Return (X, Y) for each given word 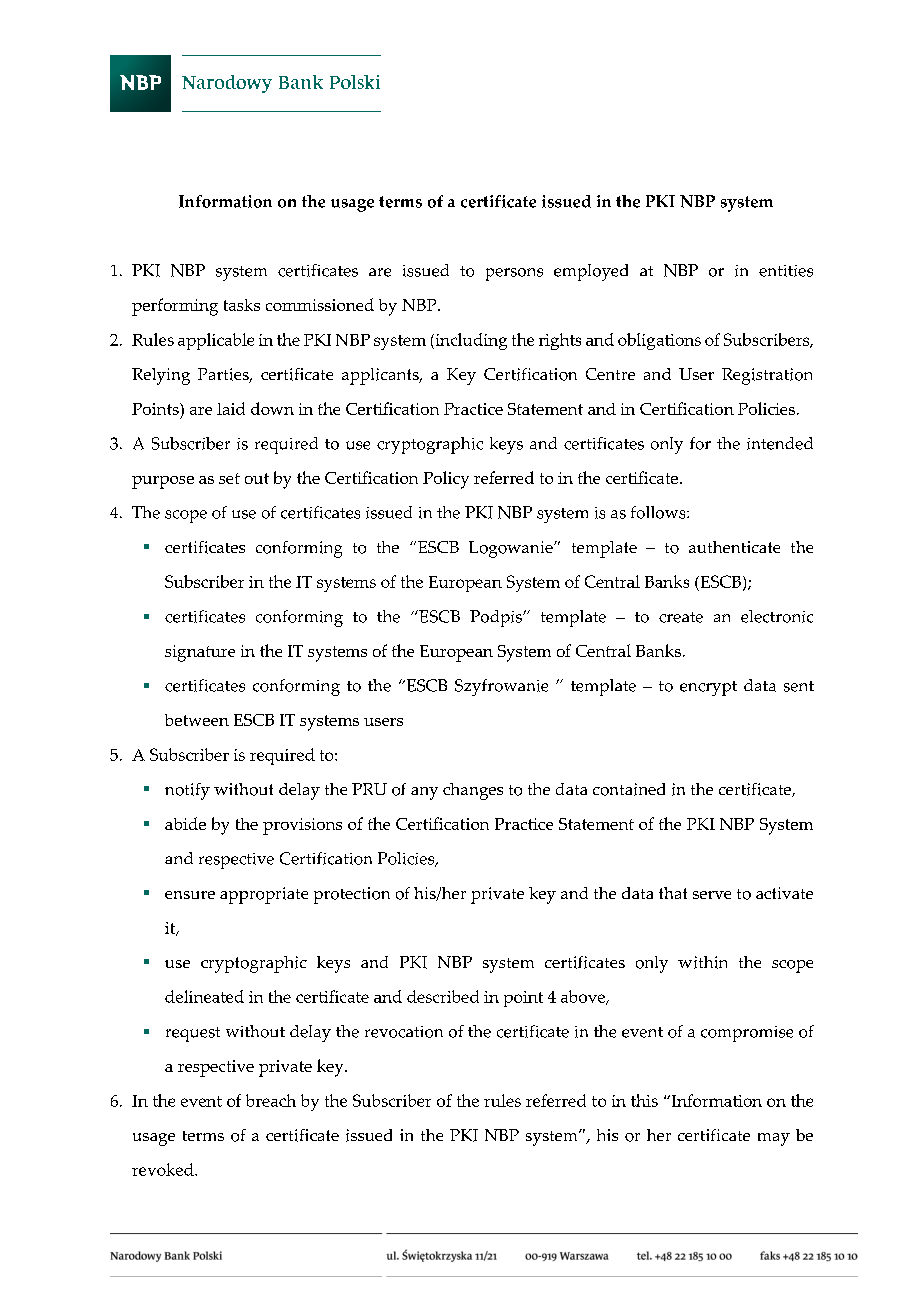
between (197, 720)
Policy (446, 480)
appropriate (264, 895)
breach (271, 1100)
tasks (242, 305)
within (702, 962)
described (443, 996)
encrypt (708, 688)
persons (514, 274)
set (229, 478)
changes (473, 791)
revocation (404, 1032)
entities (786, 271)
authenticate (734, 547)
